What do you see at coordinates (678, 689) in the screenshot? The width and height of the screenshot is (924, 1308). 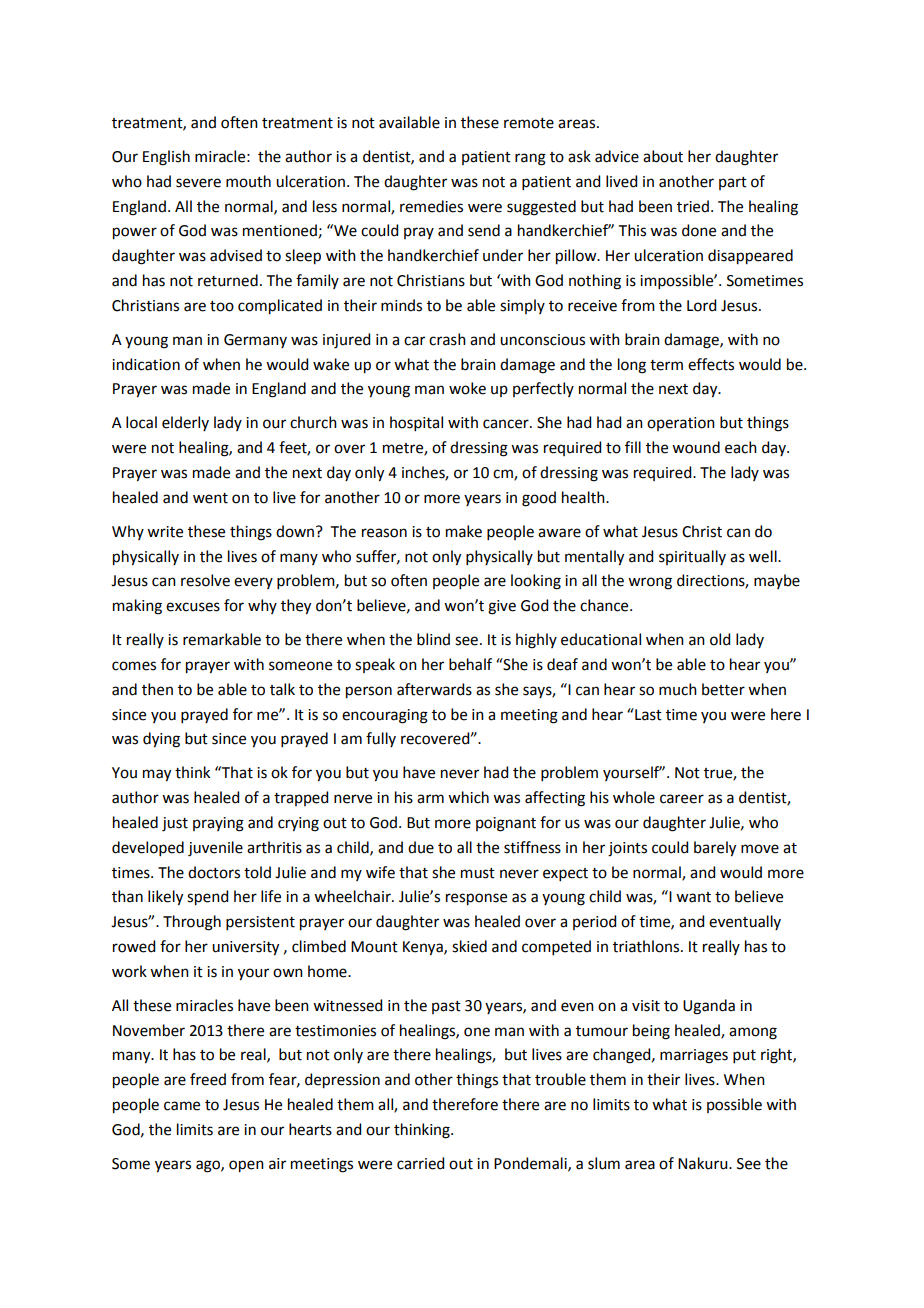 I see `much` at bounding box center [678, 689].
